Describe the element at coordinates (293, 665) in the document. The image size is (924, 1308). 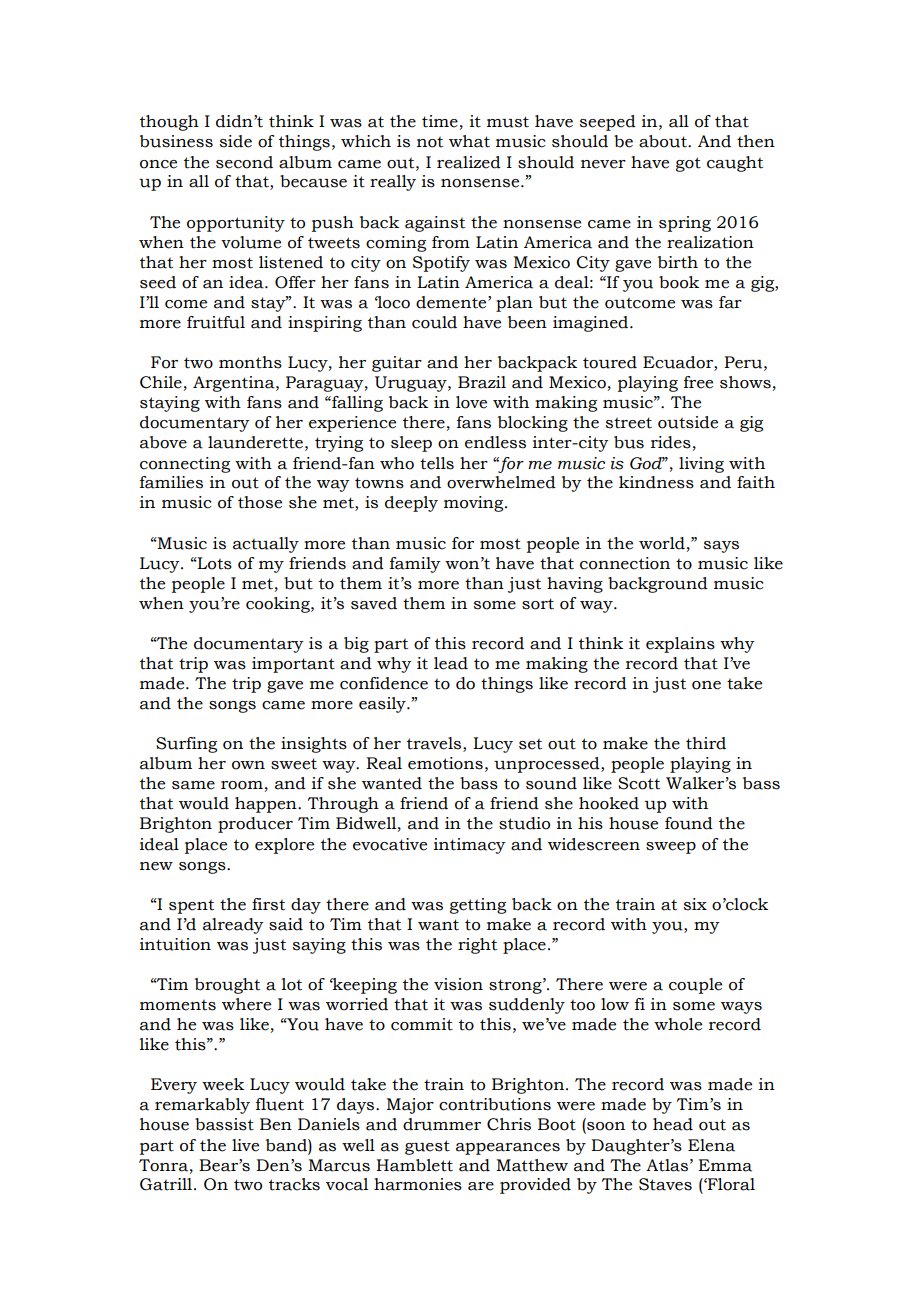
I see `important` at that location.
